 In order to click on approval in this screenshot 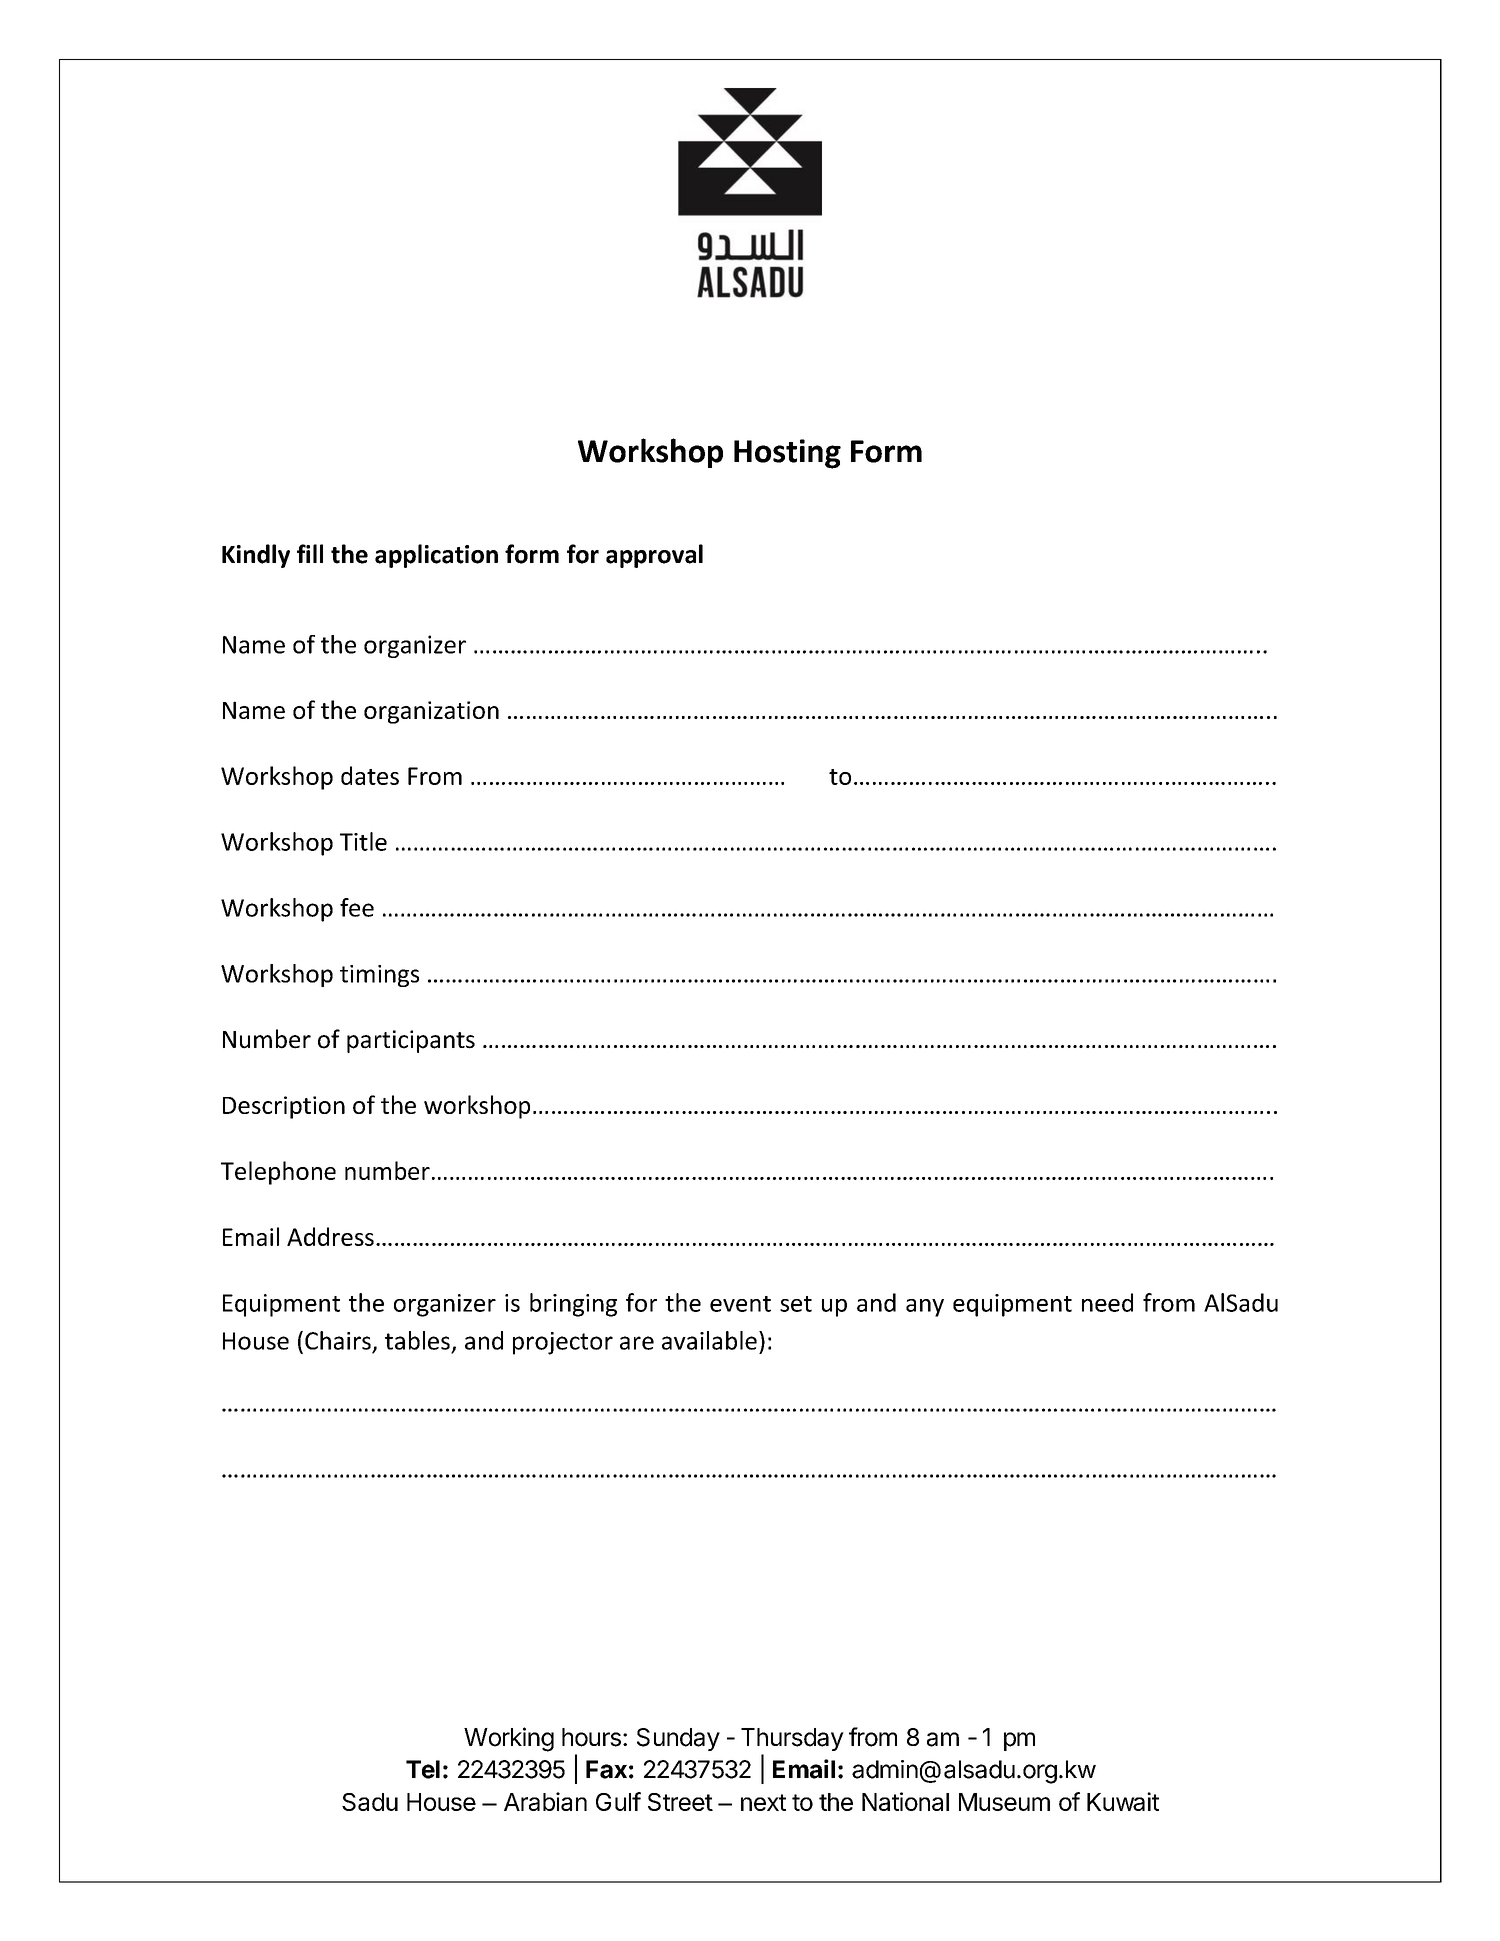, I will do `click(654, 556)`.
